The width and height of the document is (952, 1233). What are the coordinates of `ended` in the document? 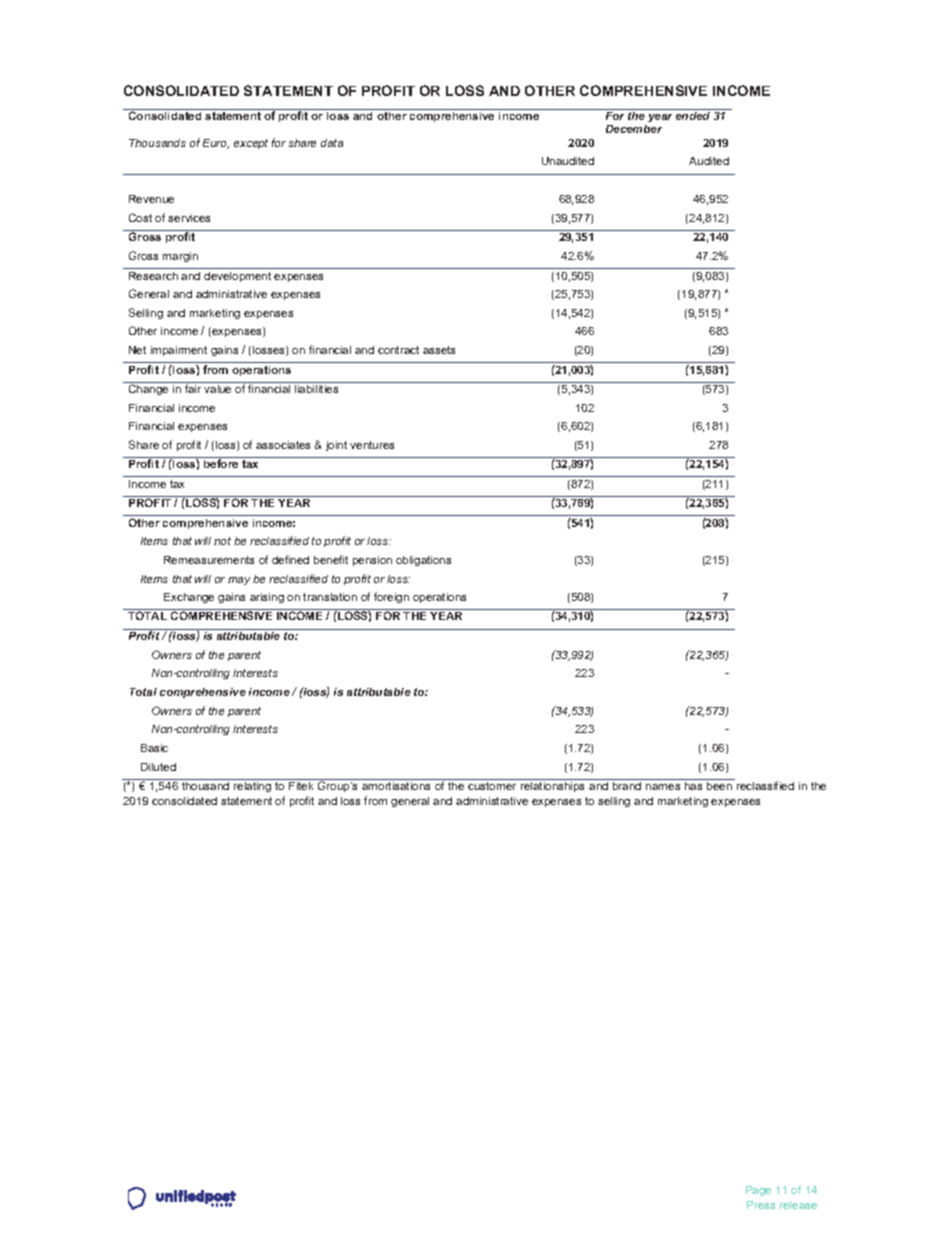 It's located at (693, 114).
